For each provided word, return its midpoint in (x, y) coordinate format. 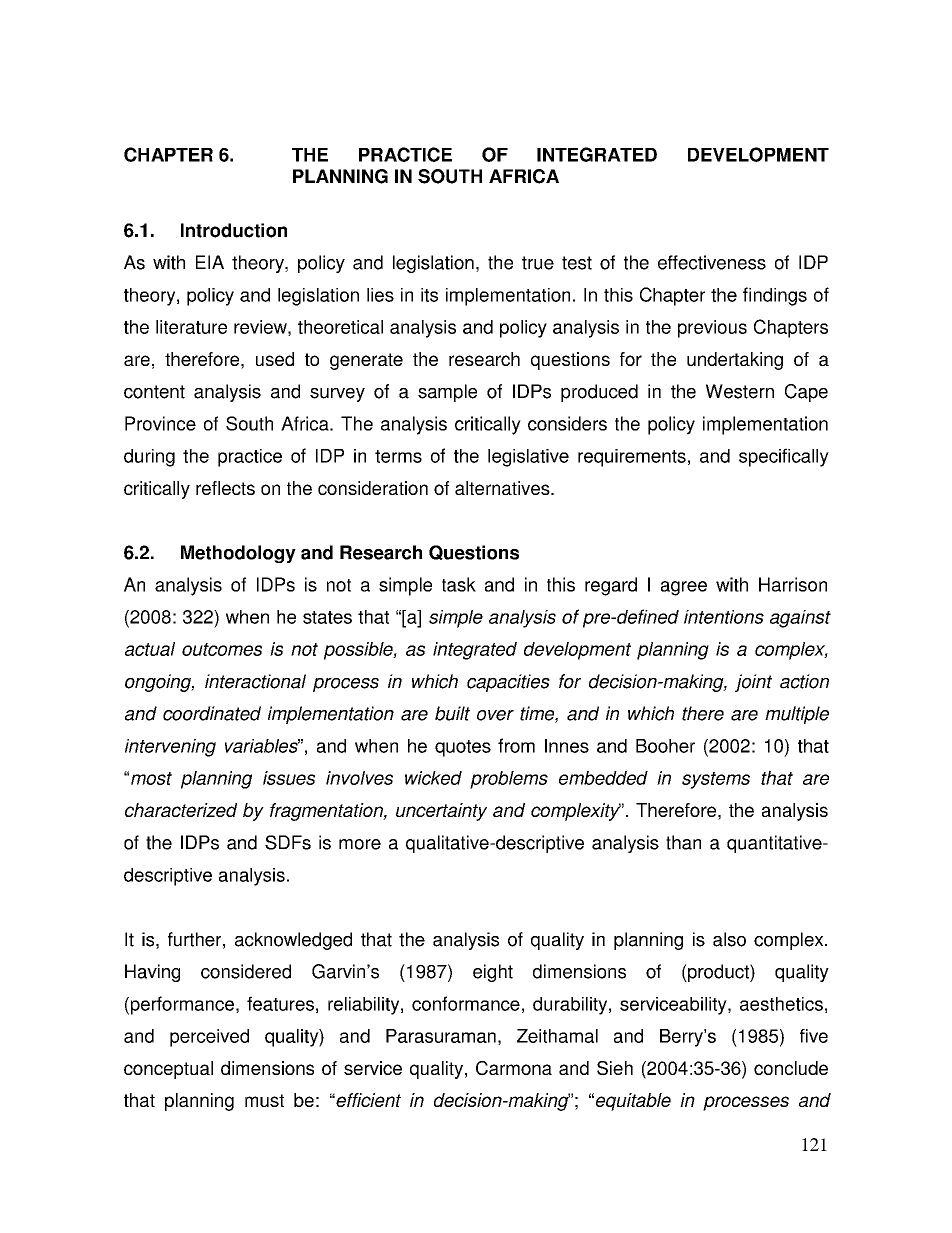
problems (509, 780)
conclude (791, 1068)
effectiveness (712, 262)
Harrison (793, 584)
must (264, 1100)
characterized (181, 810)
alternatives (503, 488)
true (538, 263)
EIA (210, 262)
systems (716, 780)
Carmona (514, 1068)
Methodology (238, 554)
